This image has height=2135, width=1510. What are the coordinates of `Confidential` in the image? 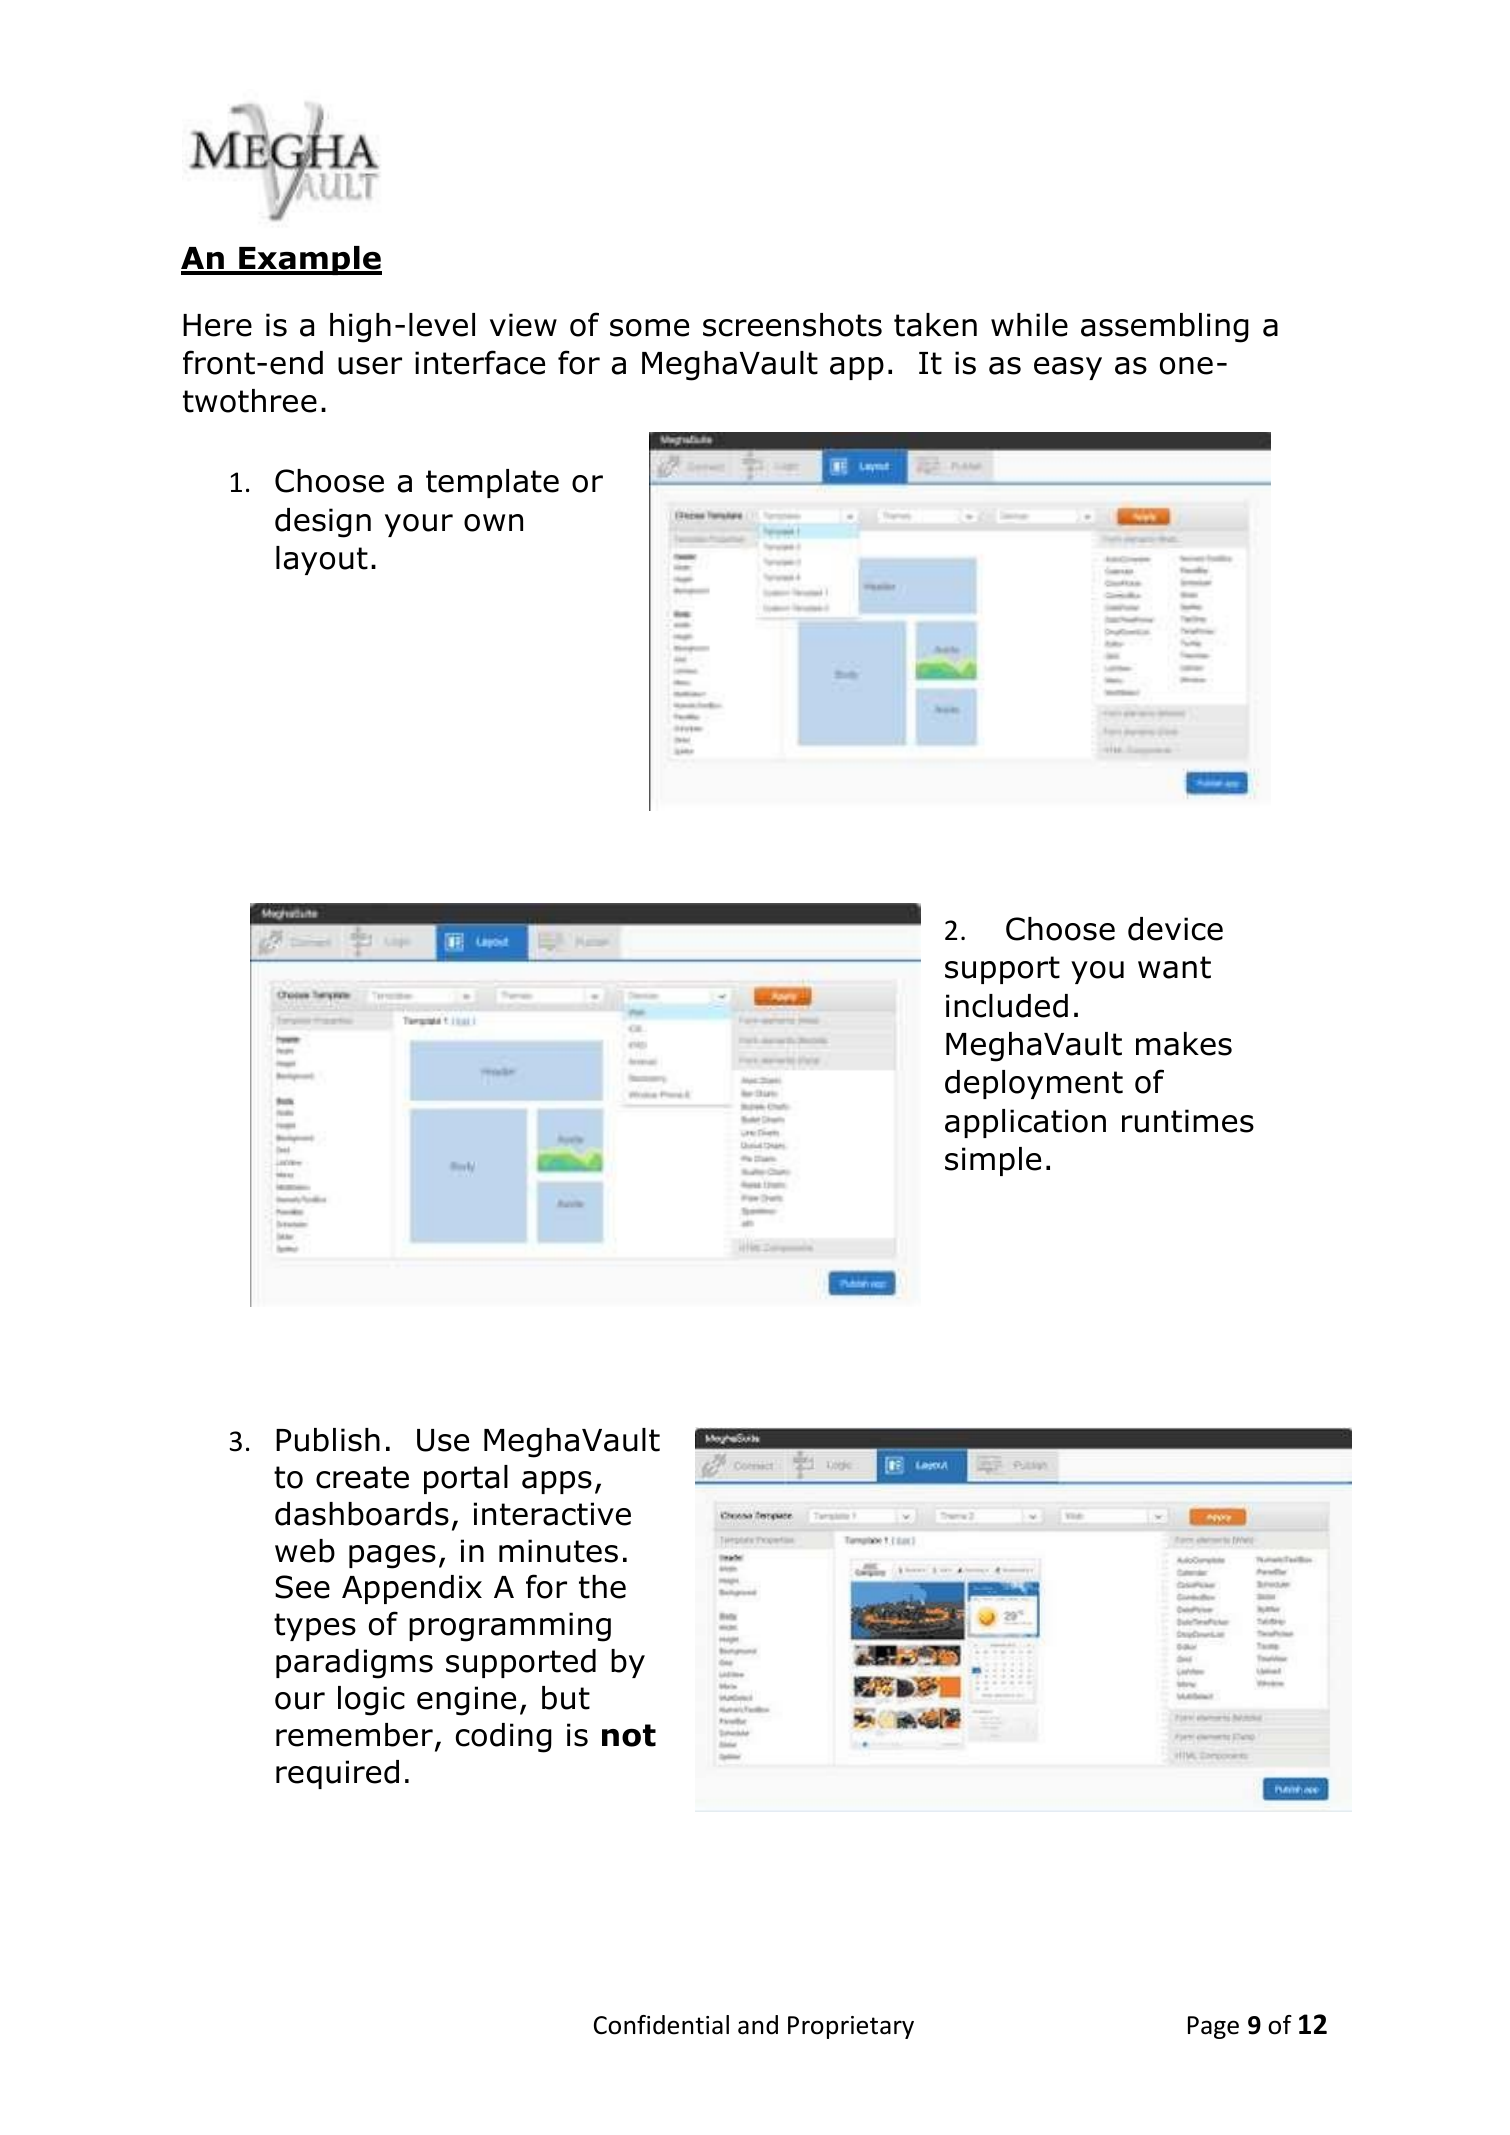 It's located at (661, 2025).
